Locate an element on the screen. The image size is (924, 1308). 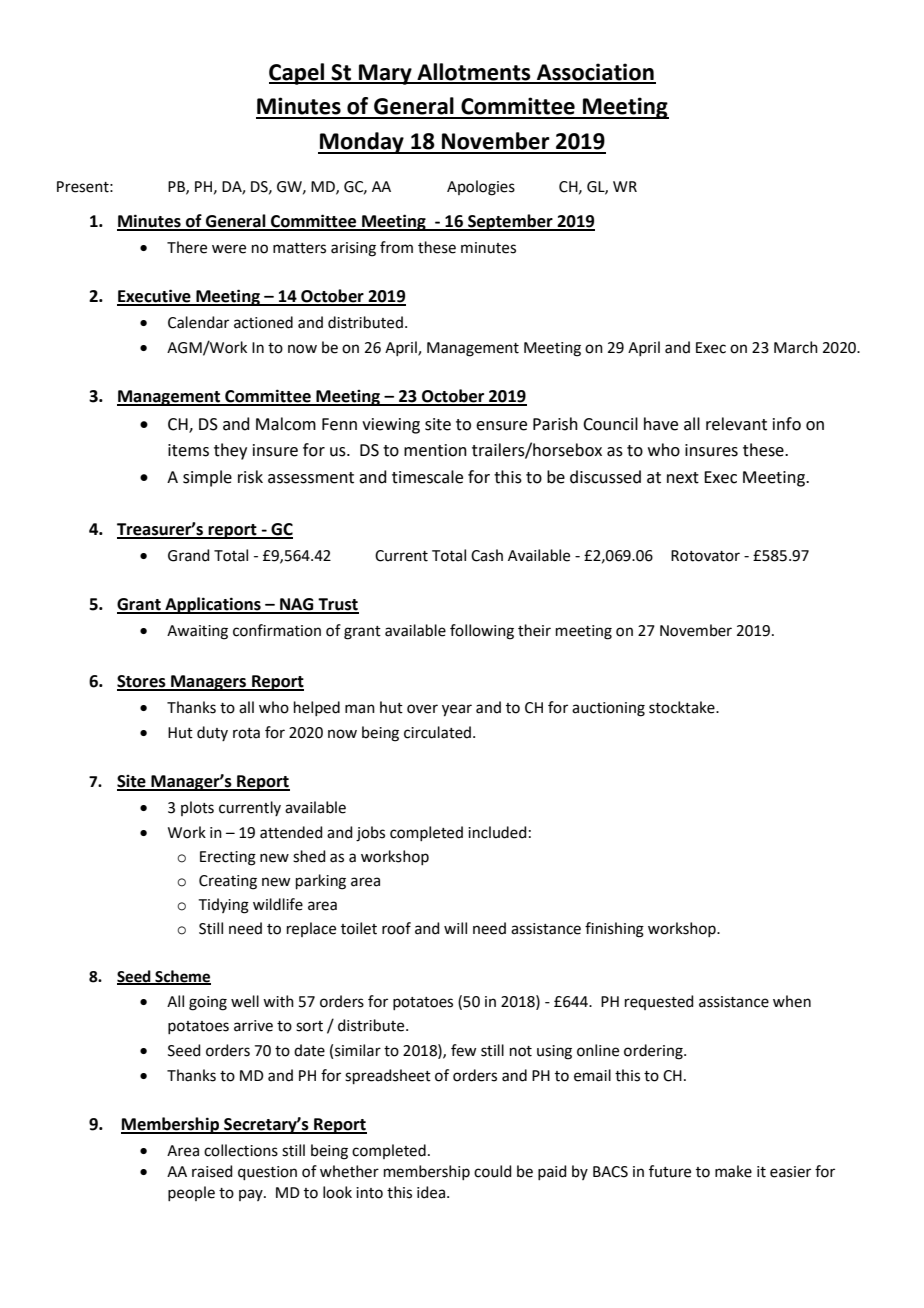
could is located at coordinates (493, 1171).
